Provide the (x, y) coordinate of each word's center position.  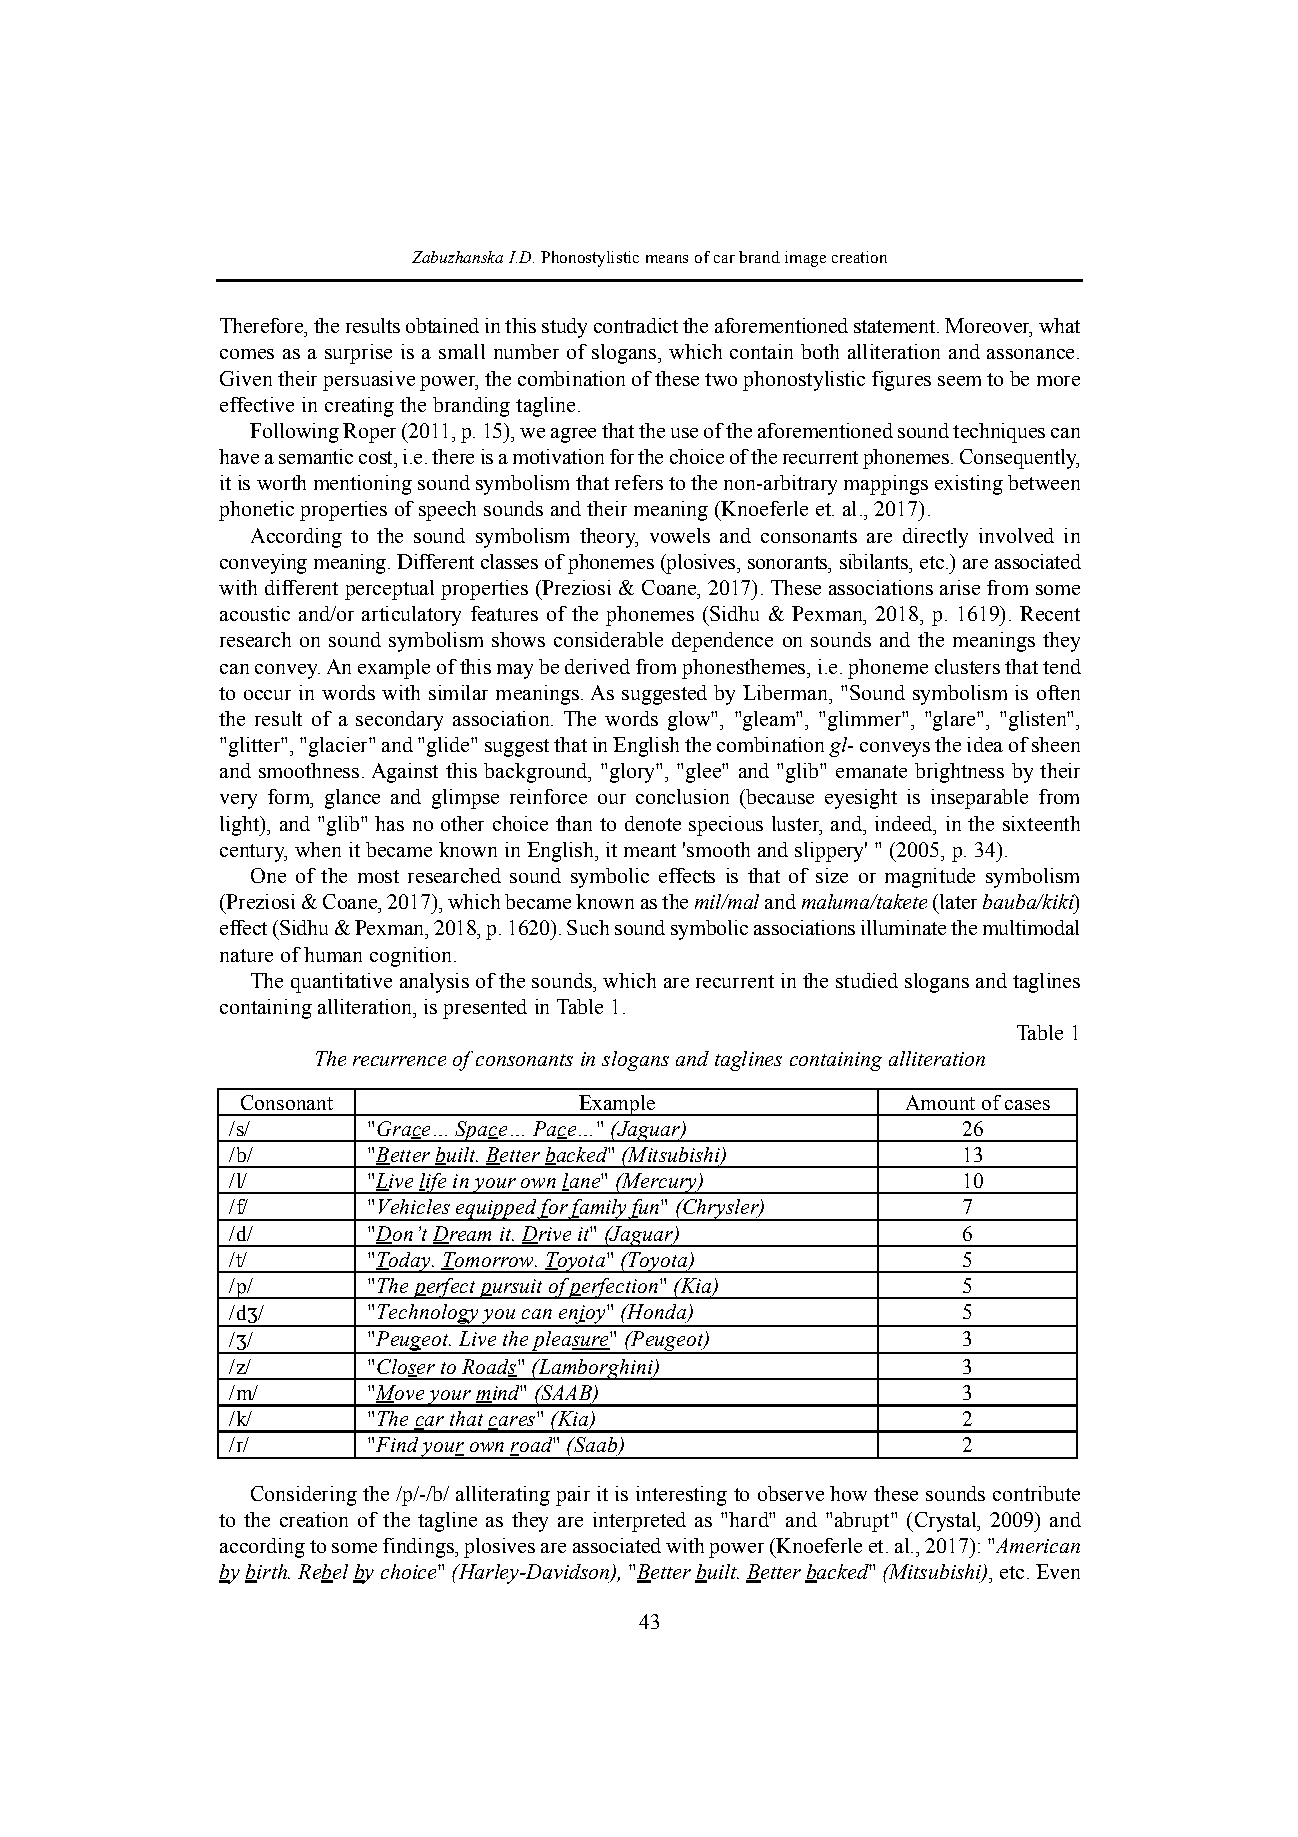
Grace (403, 1130)
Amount (940, 1102)
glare (955, 721)
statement (894, 326)
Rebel (323, 1573)
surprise (358, 354)
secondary (399, 721)
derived (597, 666)
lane (582, 1182)
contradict (636, 325)
